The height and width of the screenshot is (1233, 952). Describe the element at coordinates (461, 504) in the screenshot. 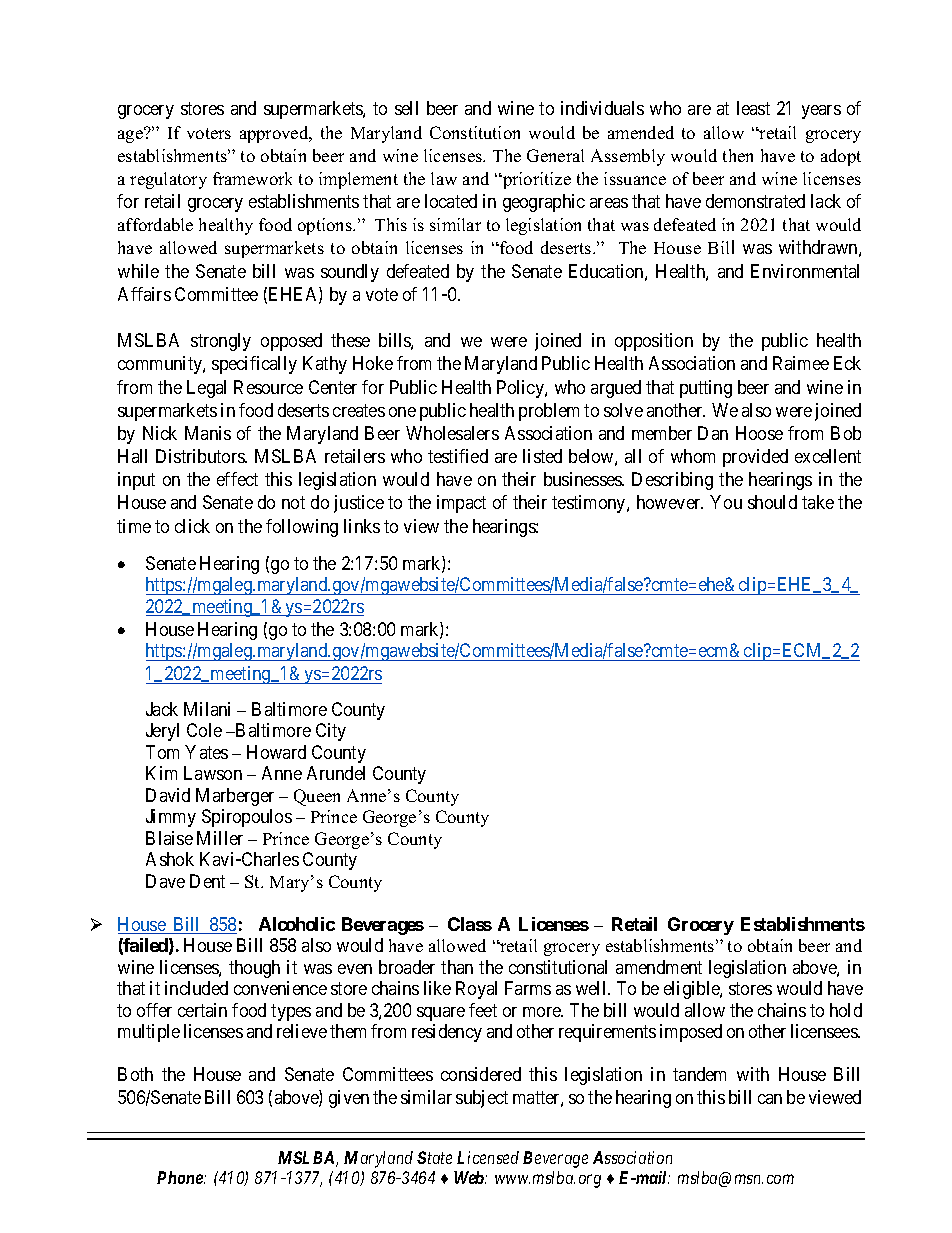

I see `impact` at that location.
